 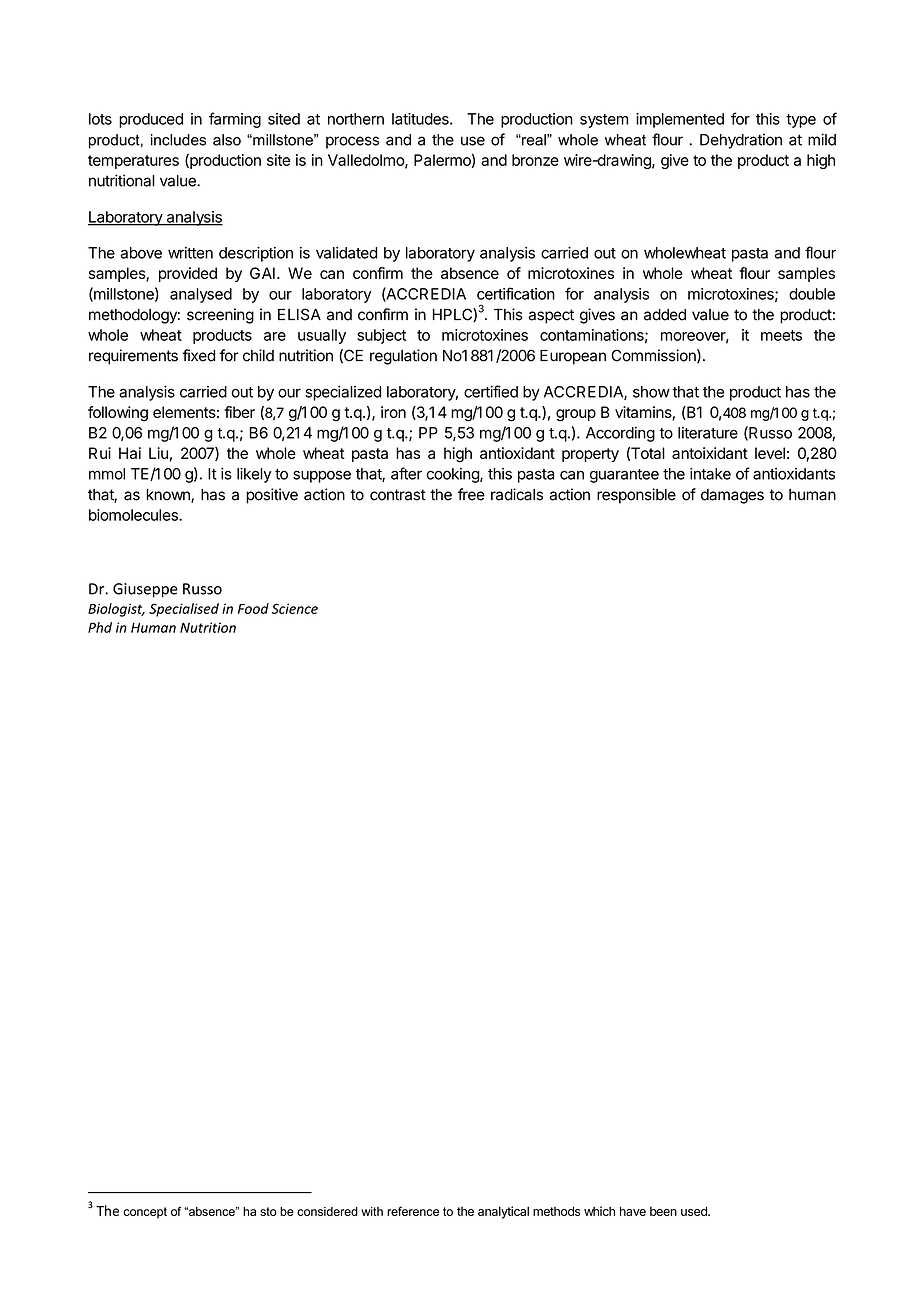 What do you see at coordinates (741, 141) in the screenshot?
I see `Dehydration` at bounding box center [741, 141].
